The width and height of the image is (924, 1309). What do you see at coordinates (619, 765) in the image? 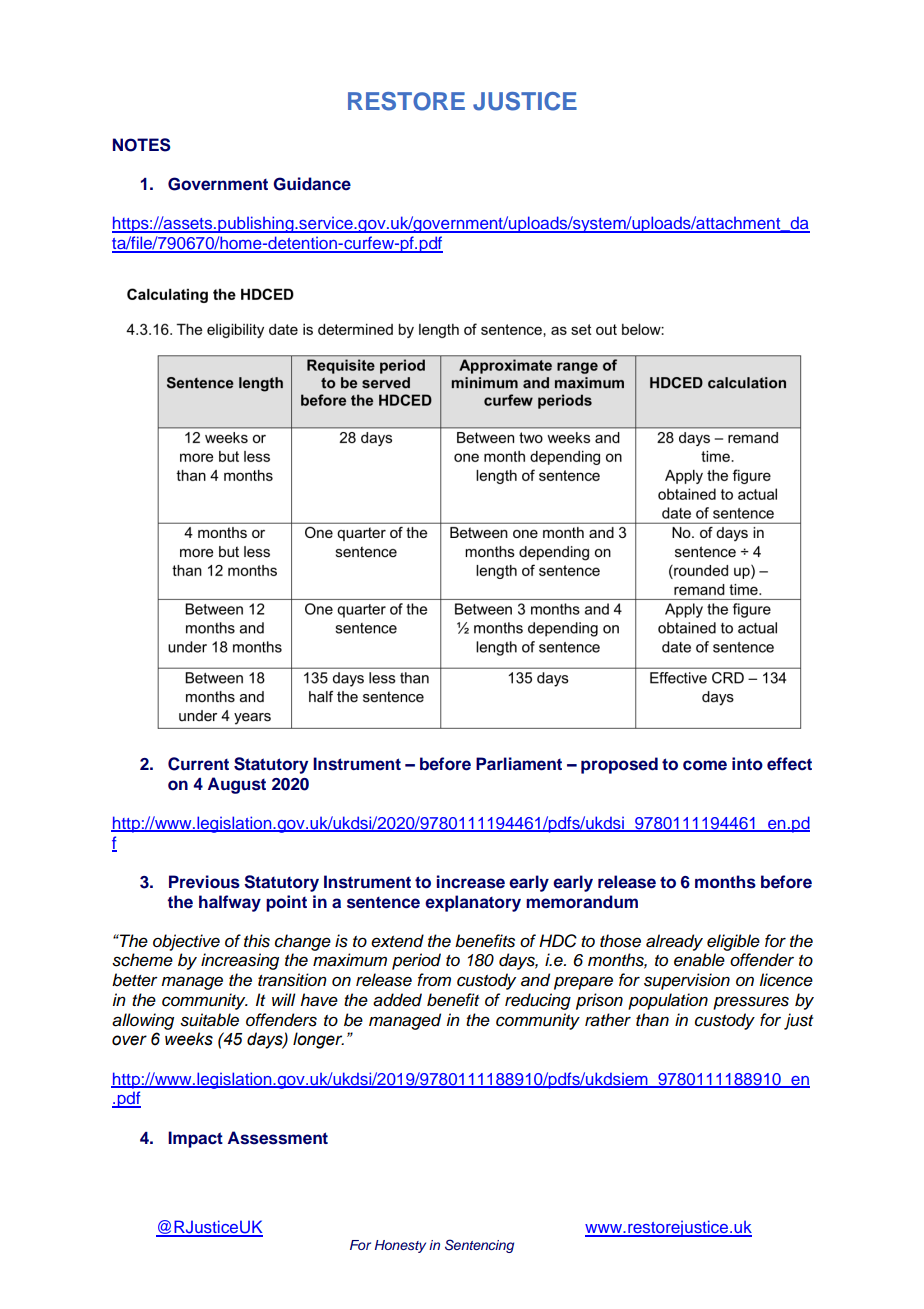
I see `proposed` at bounding box center [619, 765].
